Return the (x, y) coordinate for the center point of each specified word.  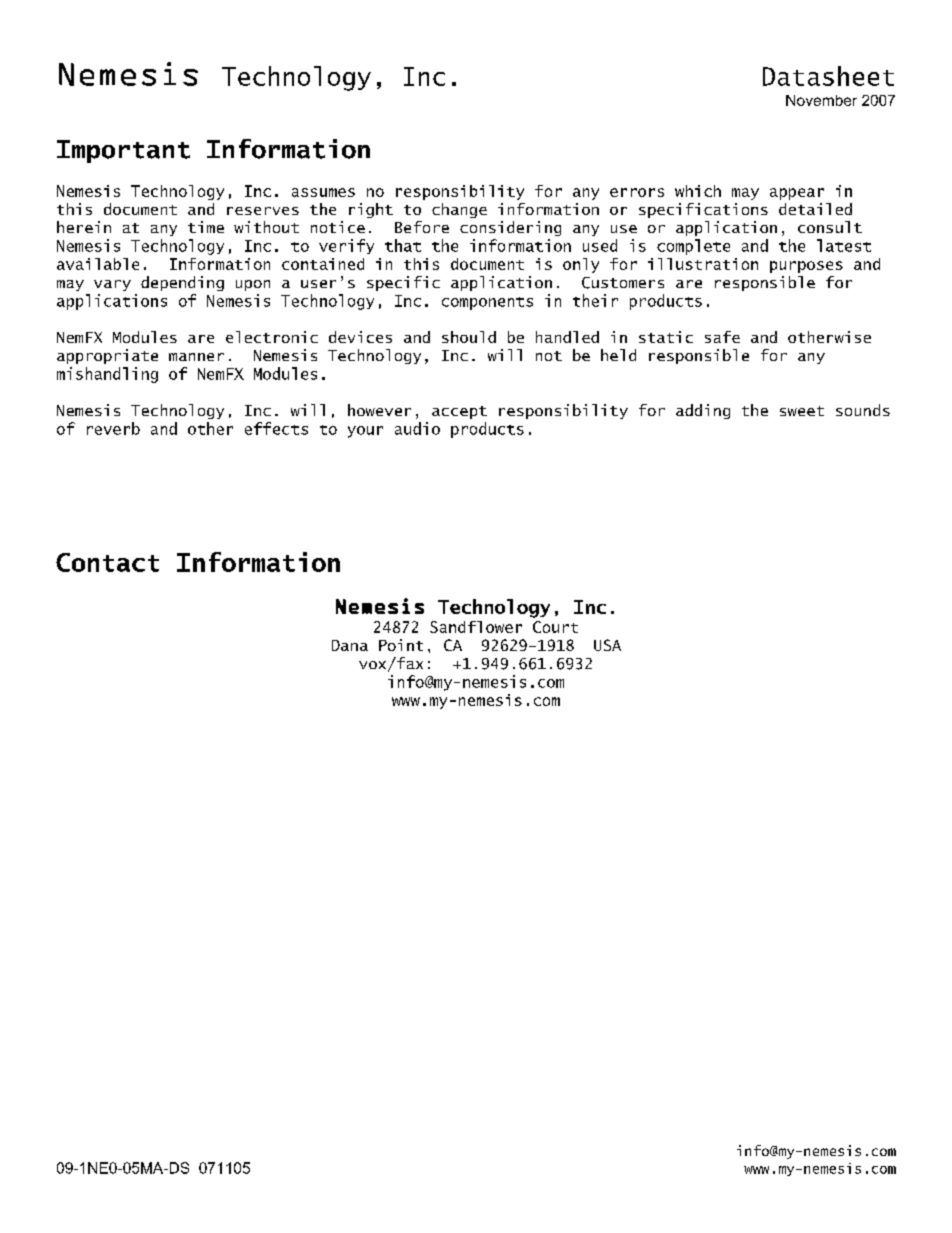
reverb (113, 428)
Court (555, 627)
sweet (802, 411)
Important (123, 151)
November (821, 100)
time (206, 227)
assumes (323, 192)
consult (830, 227)
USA (607, 645)
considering (510, 228)
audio (417, 428)
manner (196, 357)
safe (722, 337)
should (469, 337)
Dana (350, 645)
